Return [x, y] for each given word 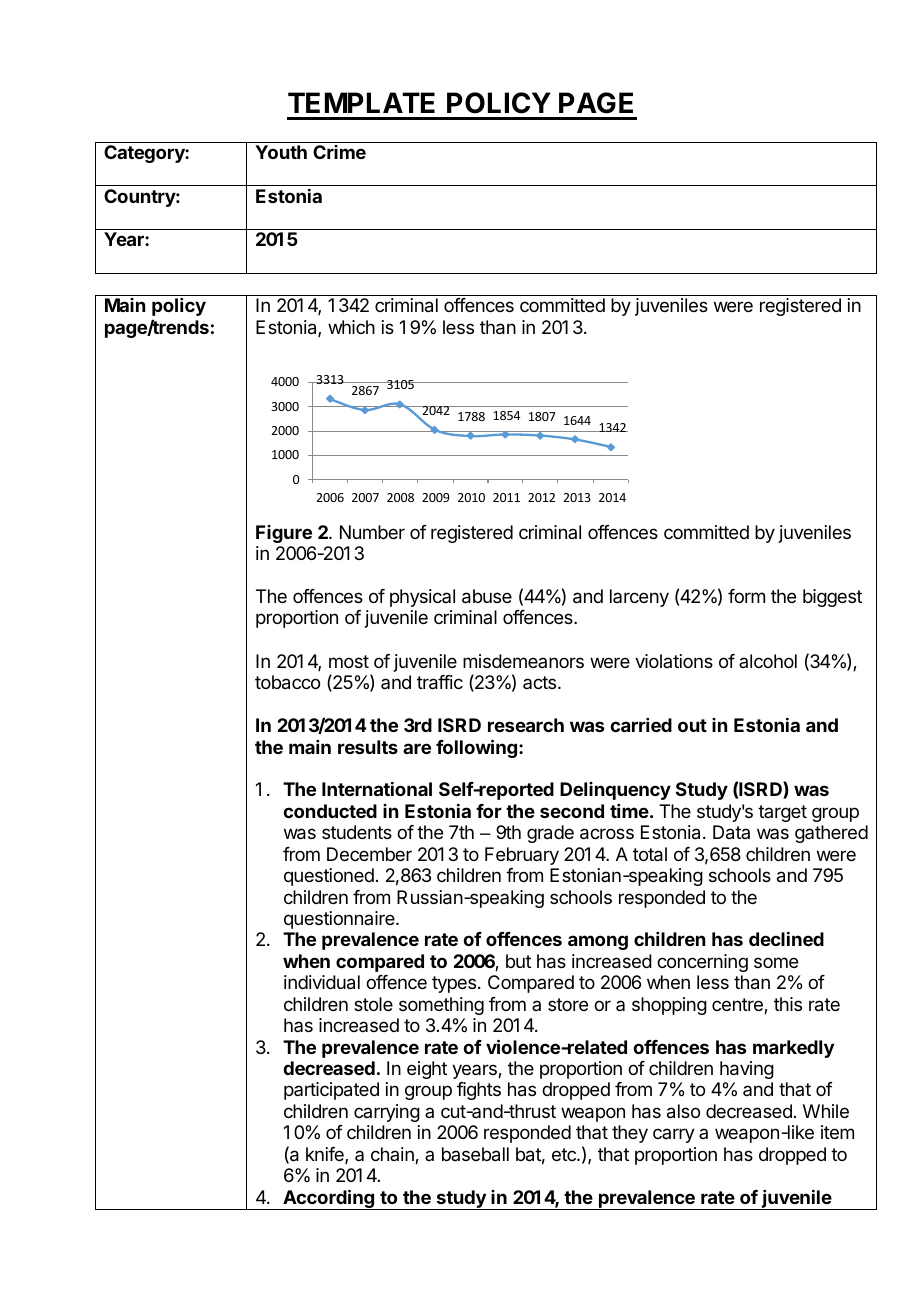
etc [565, 1154]
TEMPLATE [361, 102]
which [351, 327]
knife [326, 1155]
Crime [339, 152]
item [837, 1132]
